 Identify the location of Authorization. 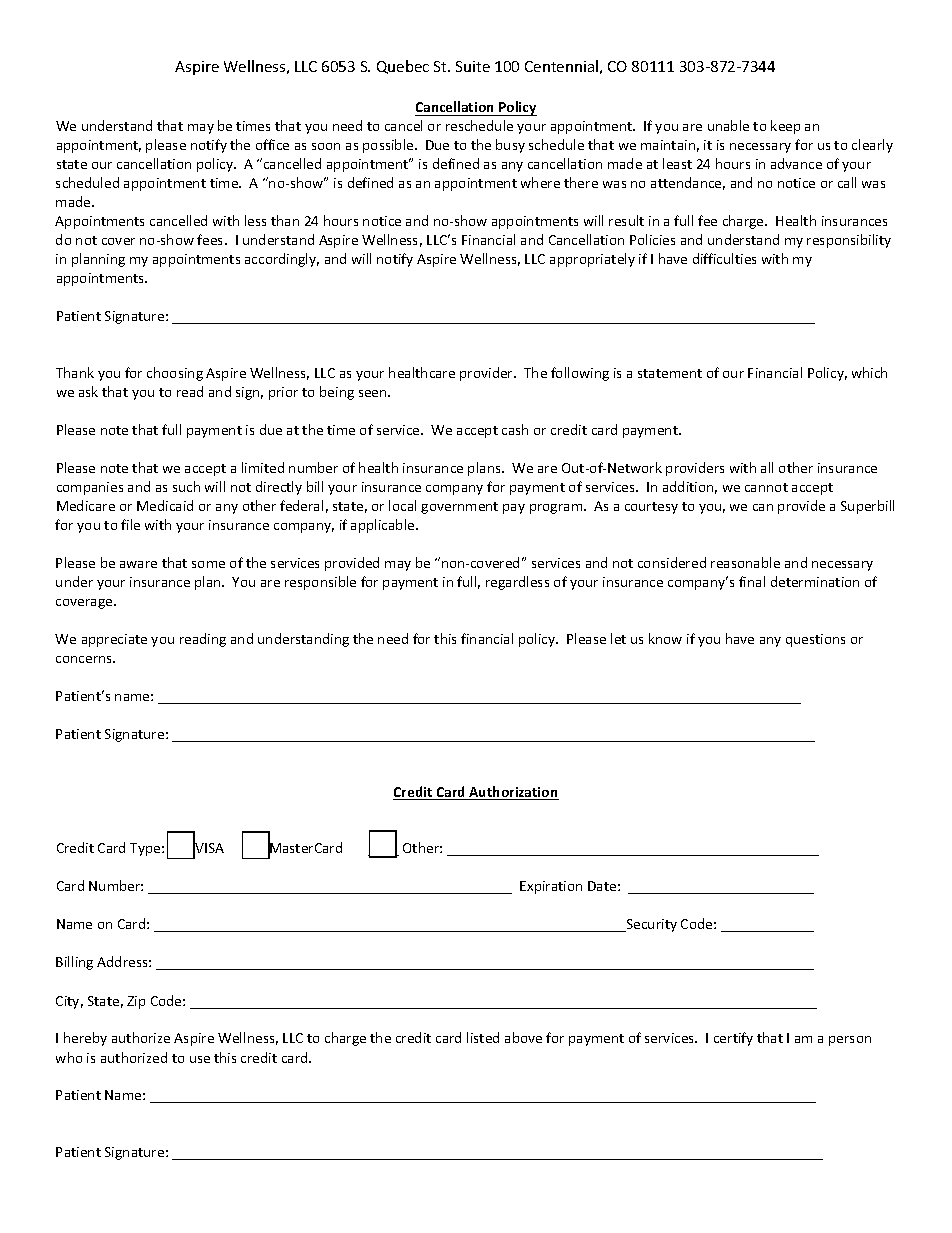
(513, 793).
